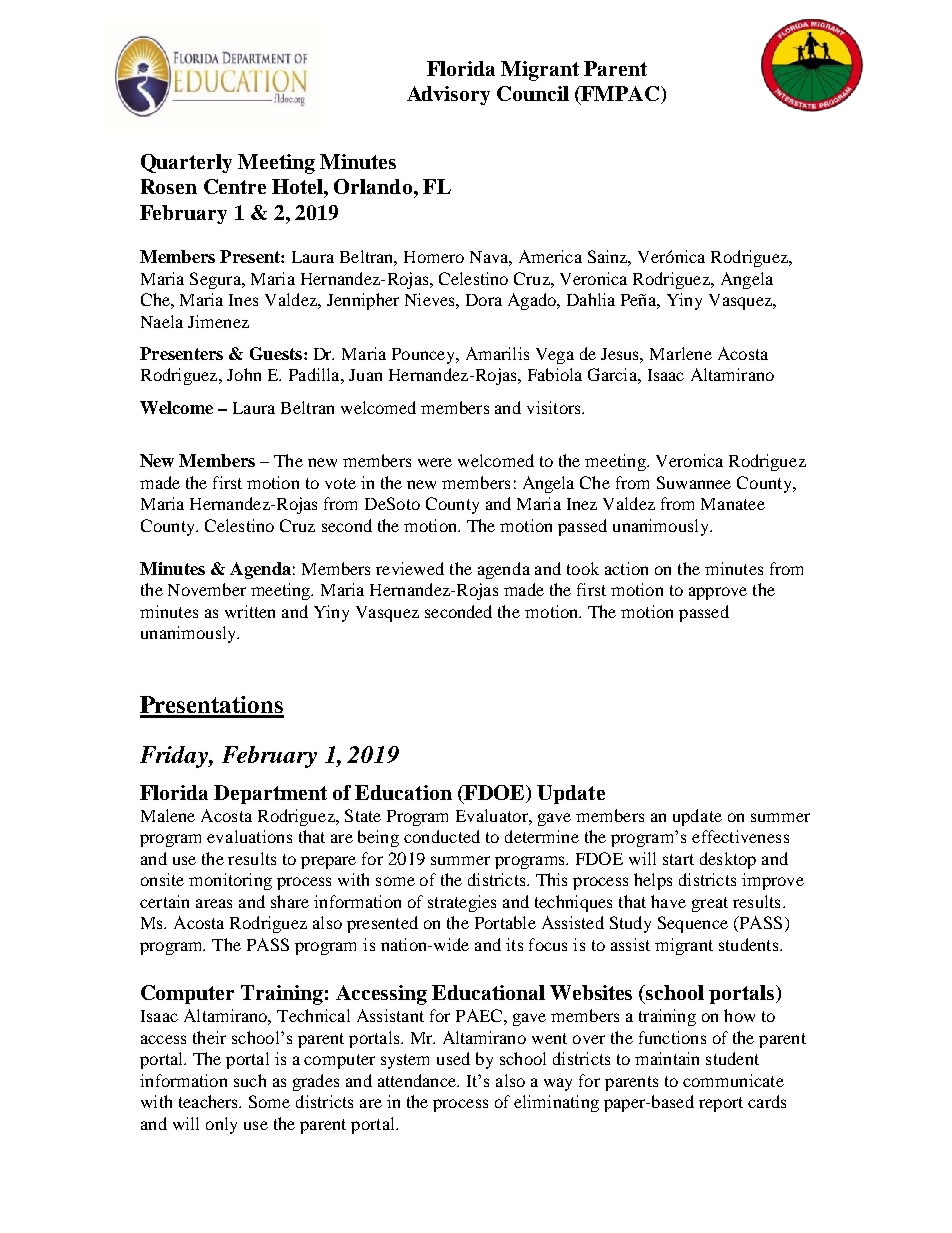 The width and height of the screenshot is (952, 1233). What do you see at coordinates (740, 836) in the screenshot?
I see `effectiveness` at bounding box center [740, 836].
